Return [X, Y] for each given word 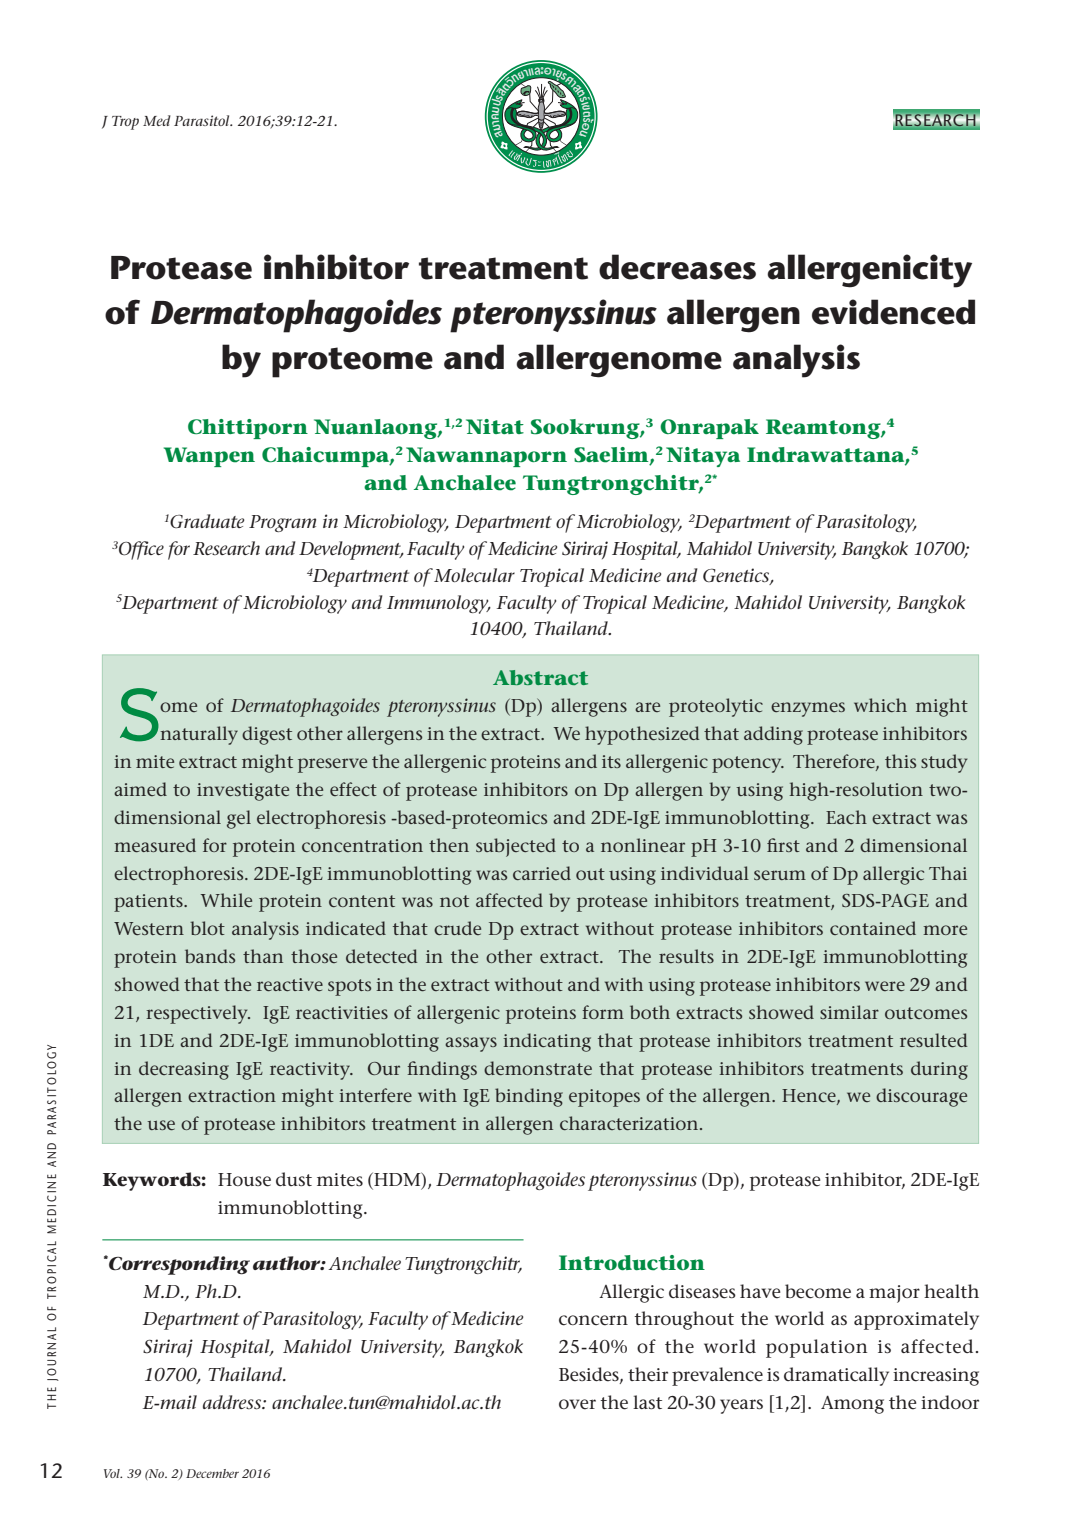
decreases [677, 267]
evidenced [893, 312]
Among [852, 1405]
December [212, 1473]
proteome [352, 362]
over [577, 1404]
